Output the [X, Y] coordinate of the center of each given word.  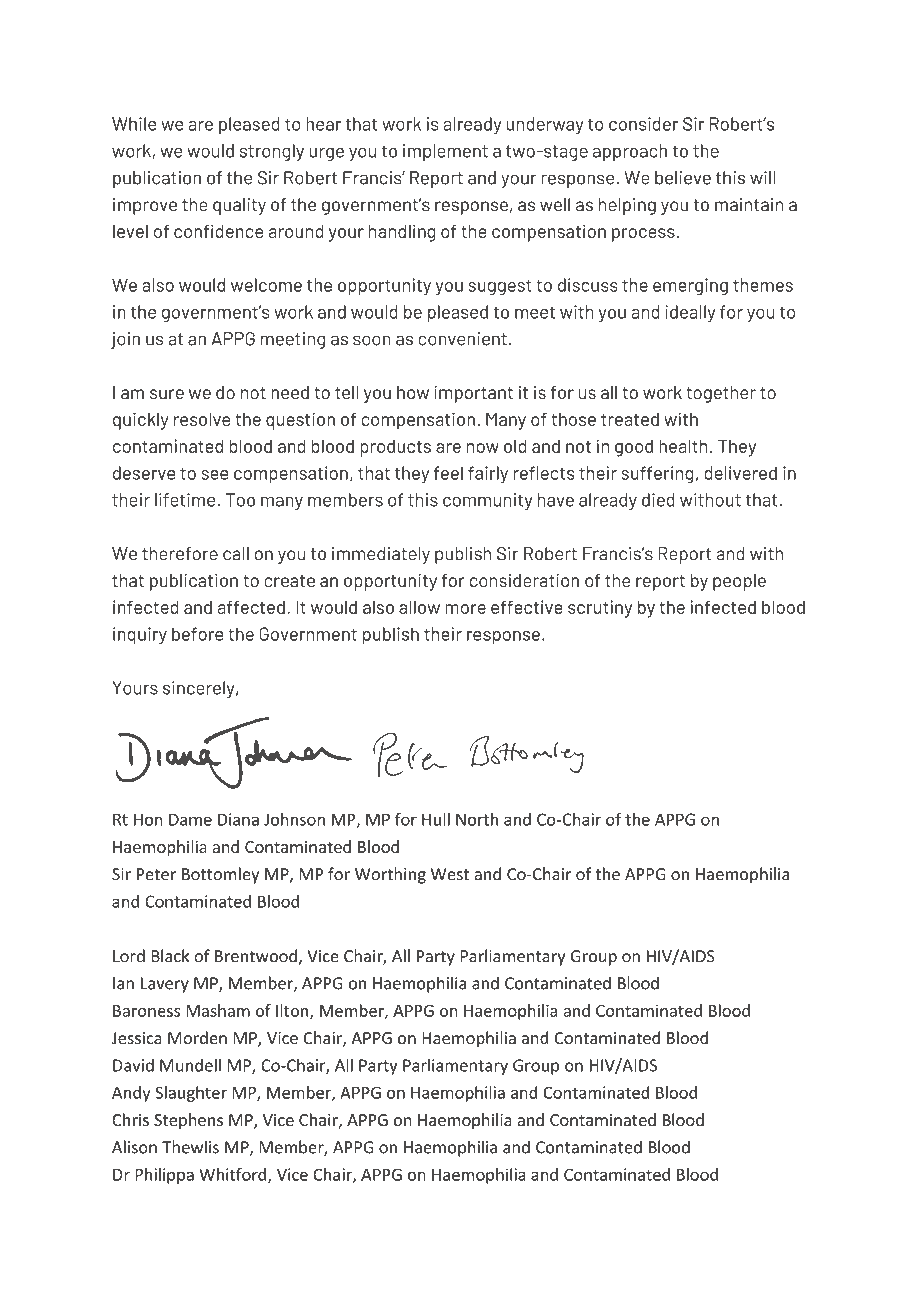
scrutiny [600, 609]
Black [170, 956]
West [450, 874]
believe [683, 178]
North [477, 819]
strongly [272, 152]
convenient [463, 339]
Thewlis [190, 1147]
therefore [180, 554]
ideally [690, 314]
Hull [436, 819]
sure [167, 394]
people [739, 582]
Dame [190, 819]
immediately [381, 555]
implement [445, 152]
